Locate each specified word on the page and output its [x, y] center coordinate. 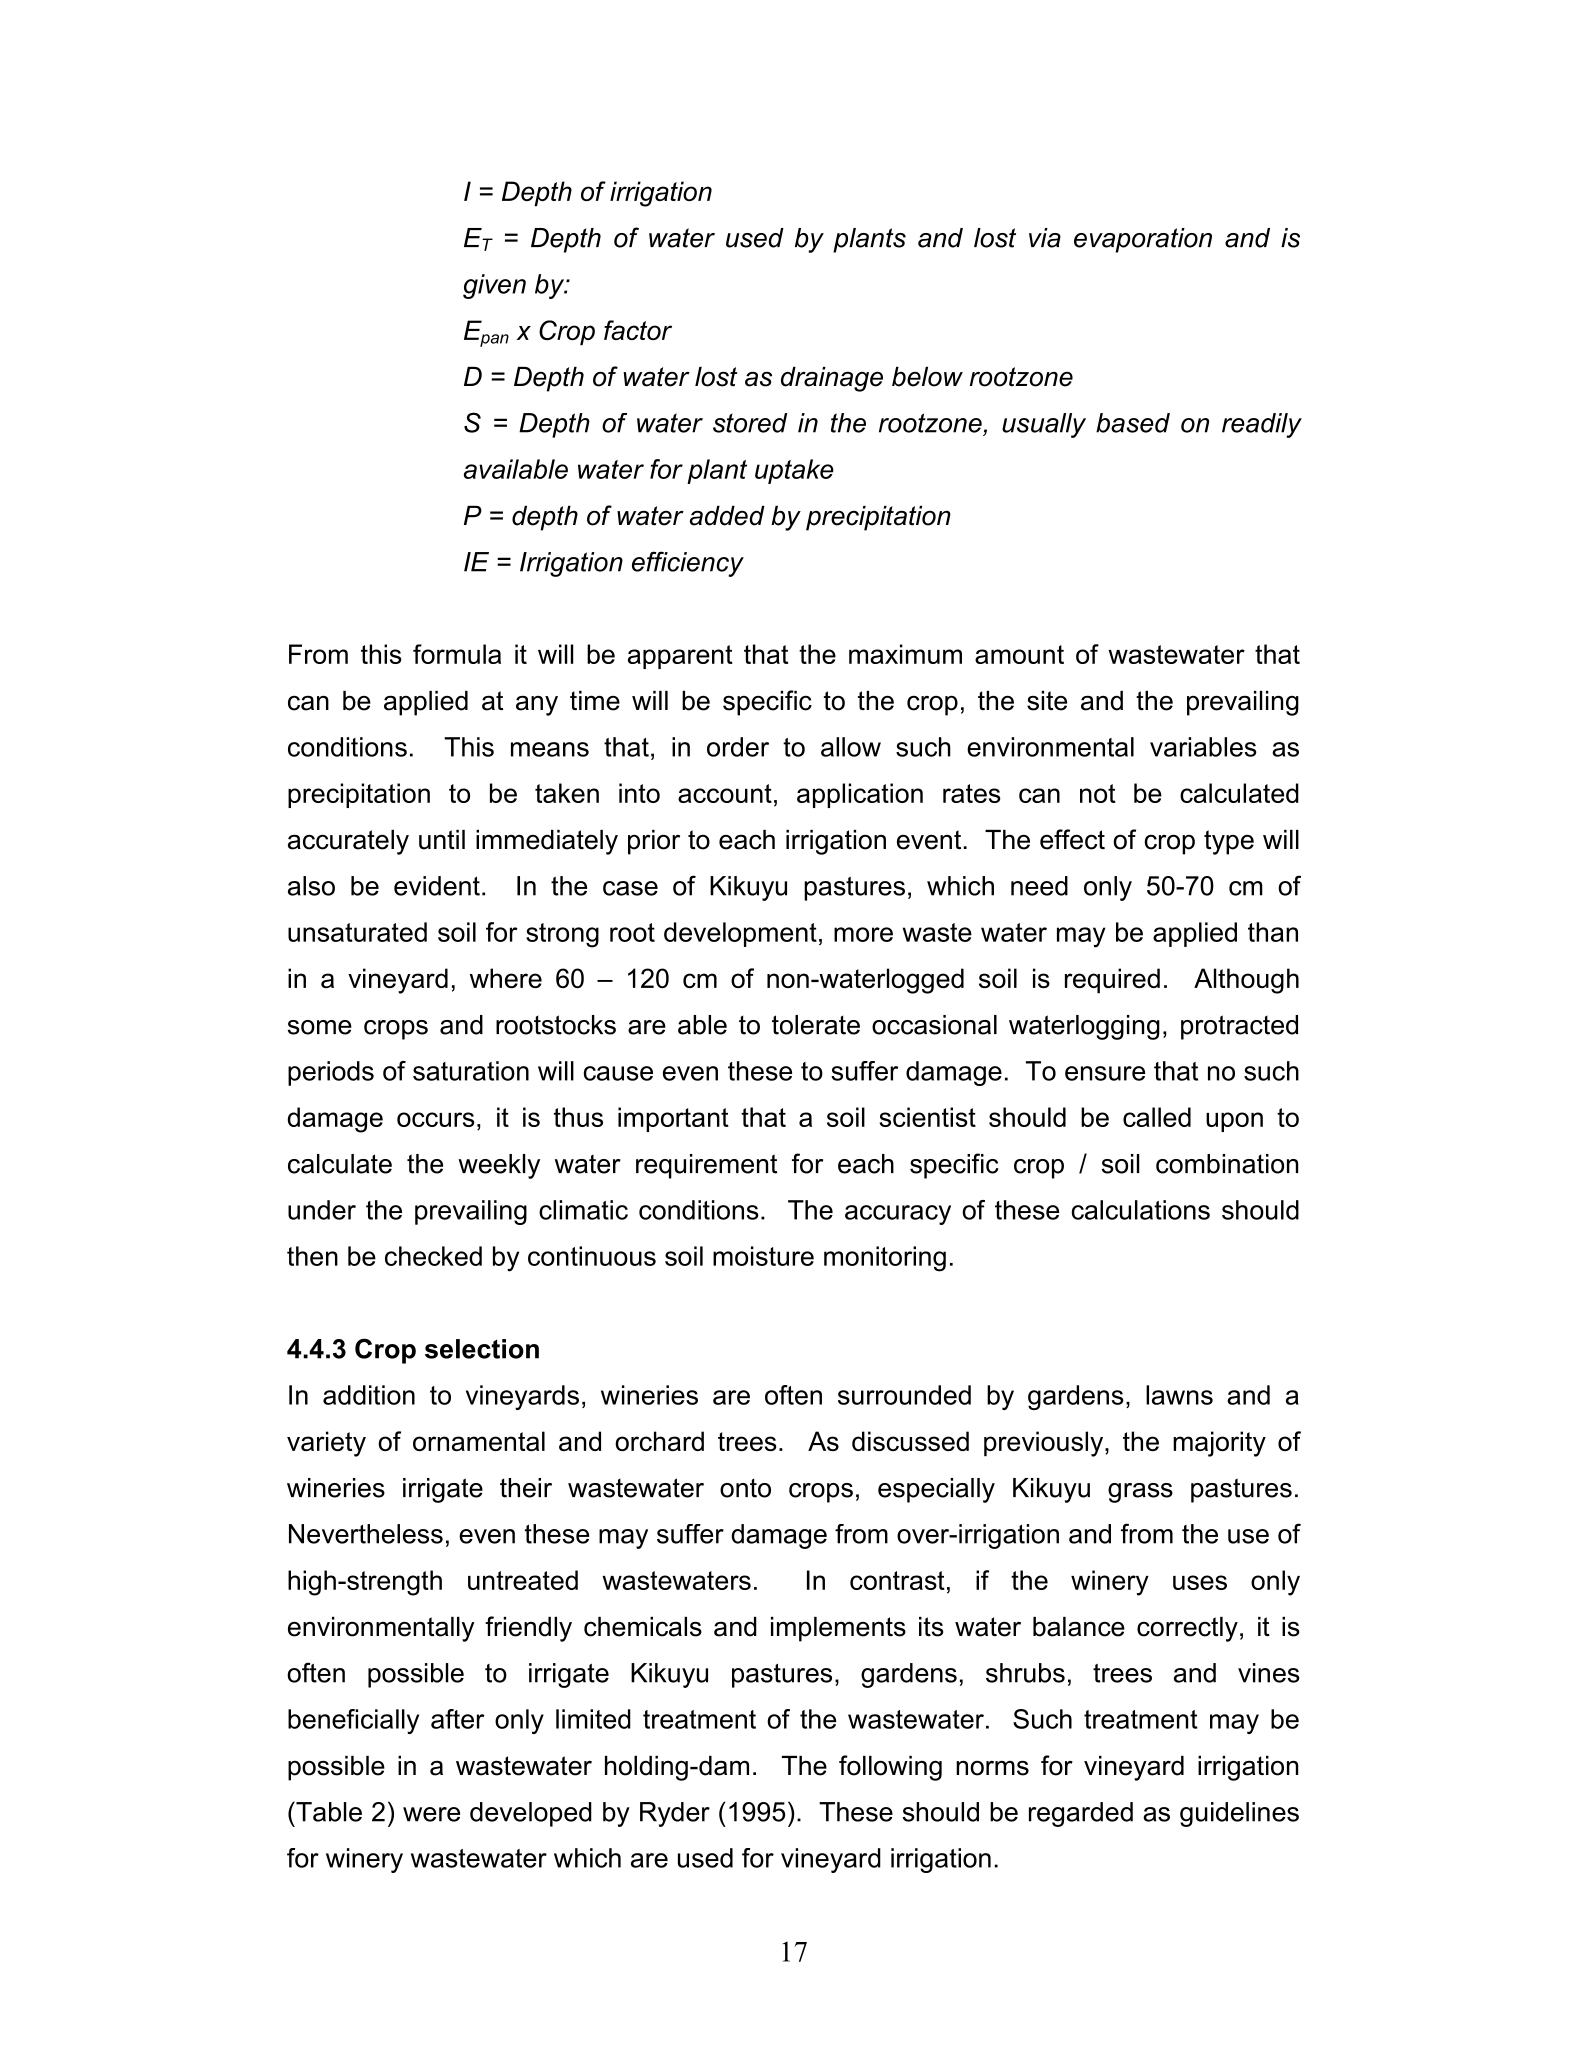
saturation [471, 1071]
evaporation [1143, 240]
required [1112, 981]
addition [369, 1395]
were [431, 1814]
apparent [680, 657]
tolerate [816, 1025]
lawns [1179, 1395]
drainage [832, 379]
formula [457, 654]
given [494, 286]
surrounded [904, 1395]
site [1047, 701]
